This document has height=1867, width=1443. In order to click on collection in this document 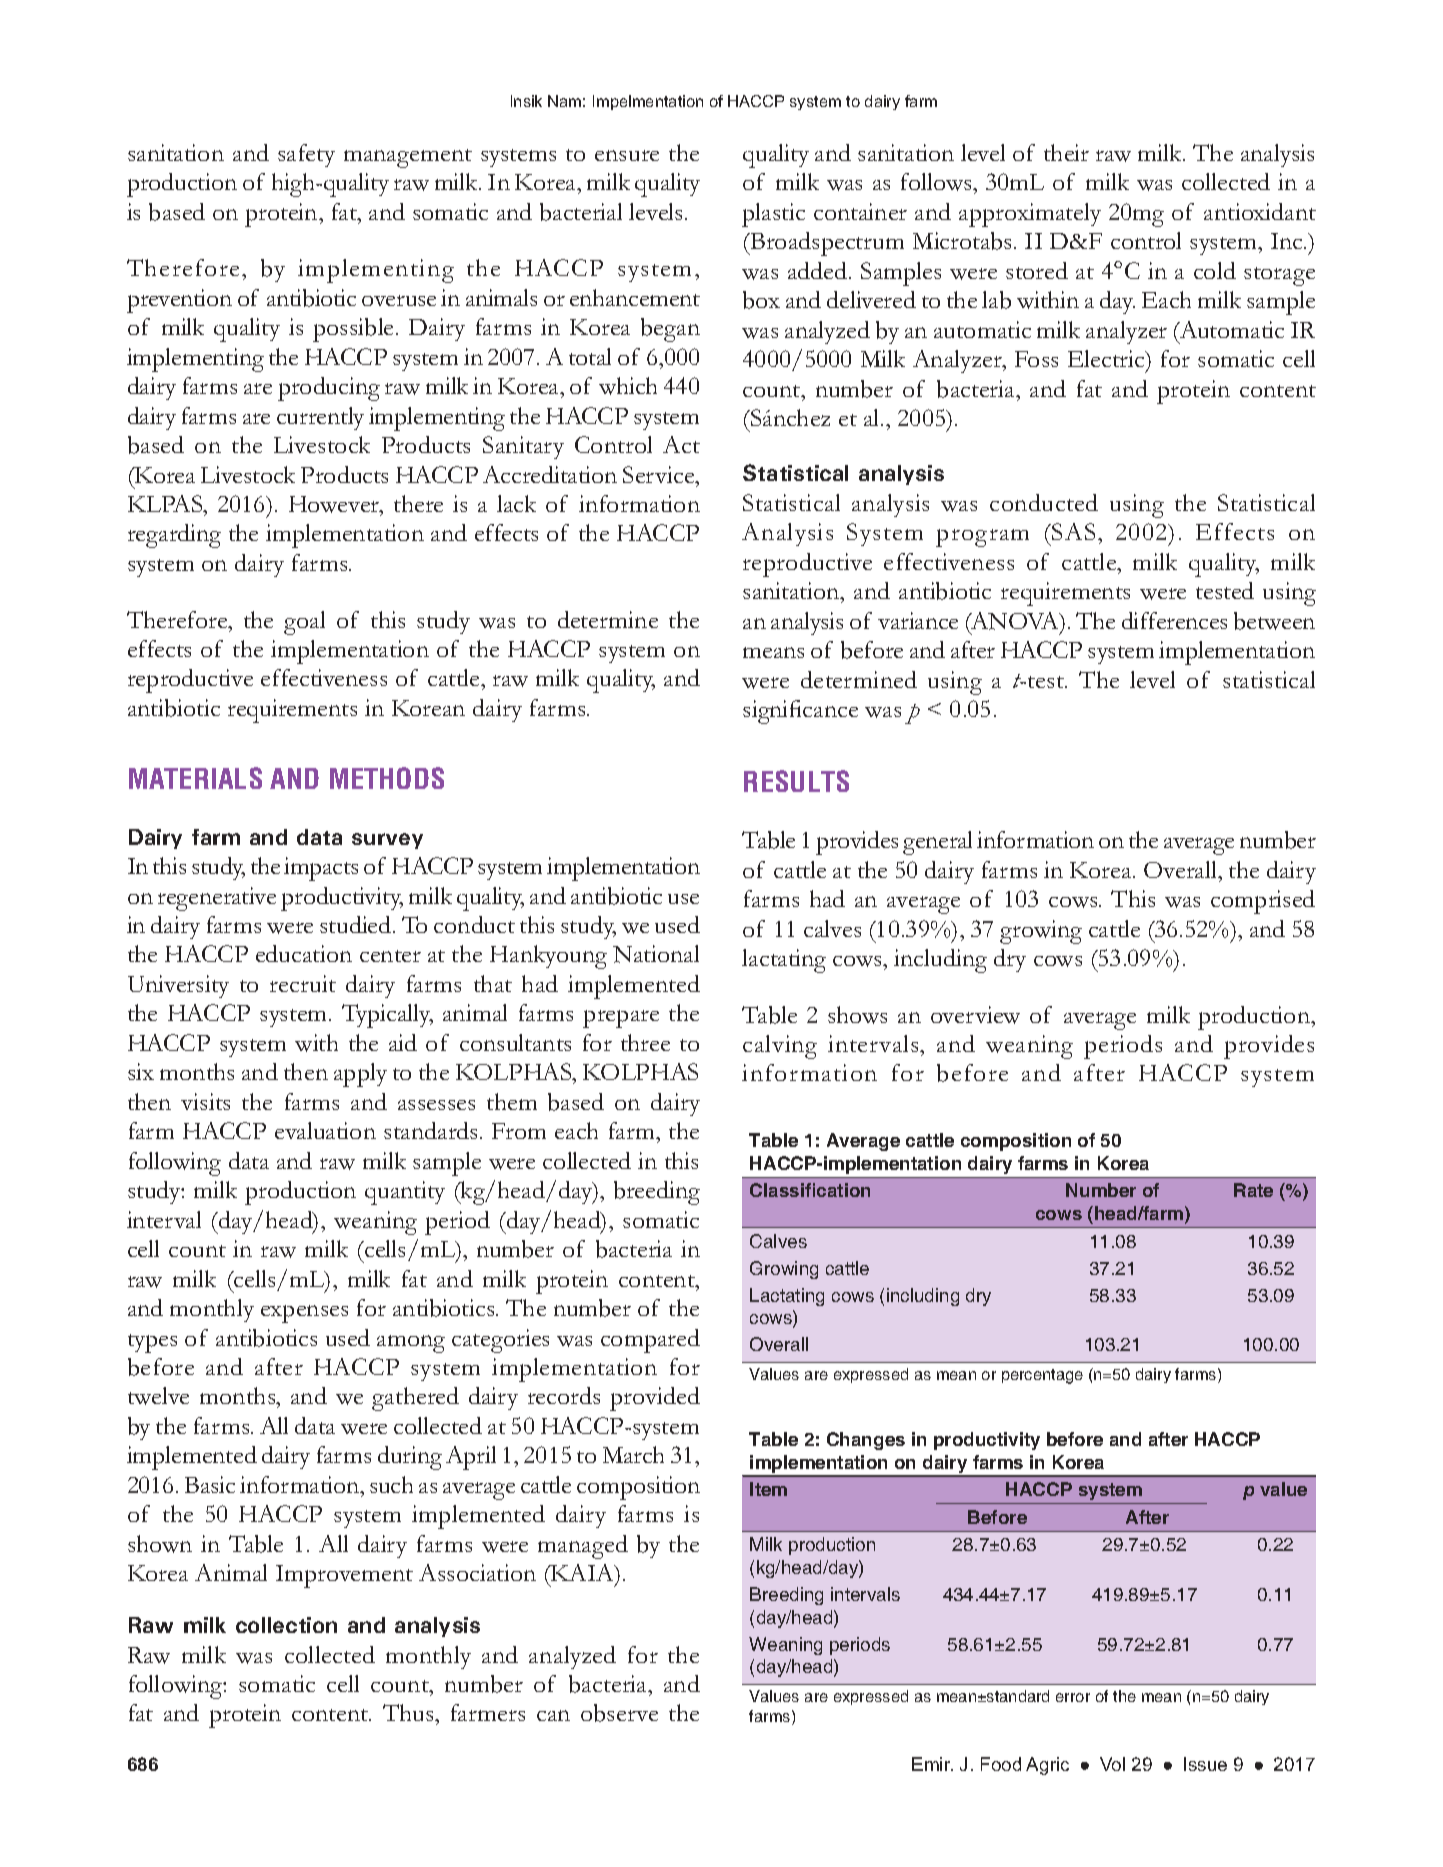, I will do `click(286, 1625)`.
